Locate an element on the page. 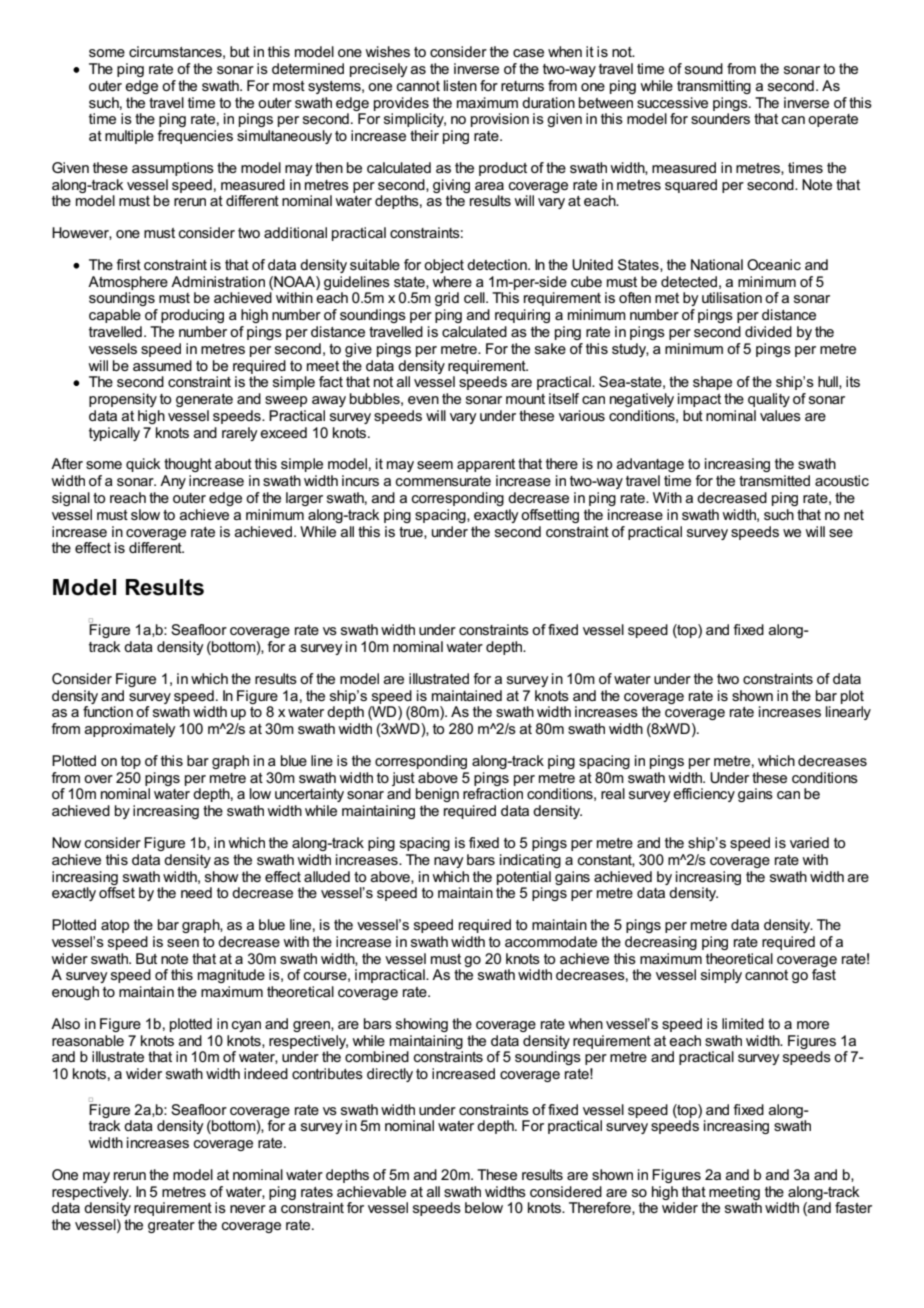 The width and height of the page is (924, 1308). approximately is located at coordinates (130, 730).
